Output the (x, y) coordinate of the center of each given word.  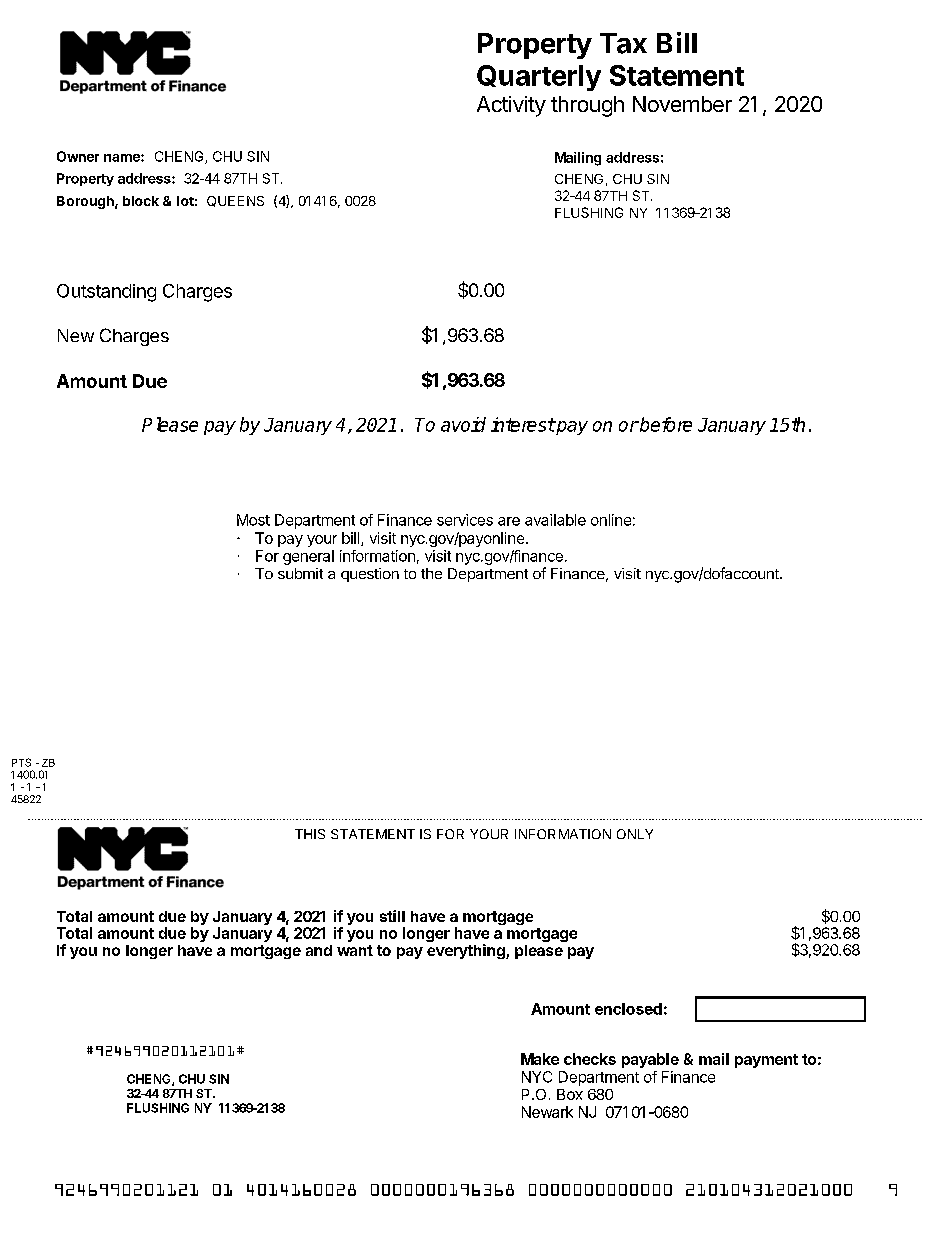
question (370, 575)
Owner (78, 156)
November (682, 104)
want (355, 950)
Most (253, 520)
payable (650, 1060)
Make (540, 1059)
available (555, 520)
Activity (511, 106)
